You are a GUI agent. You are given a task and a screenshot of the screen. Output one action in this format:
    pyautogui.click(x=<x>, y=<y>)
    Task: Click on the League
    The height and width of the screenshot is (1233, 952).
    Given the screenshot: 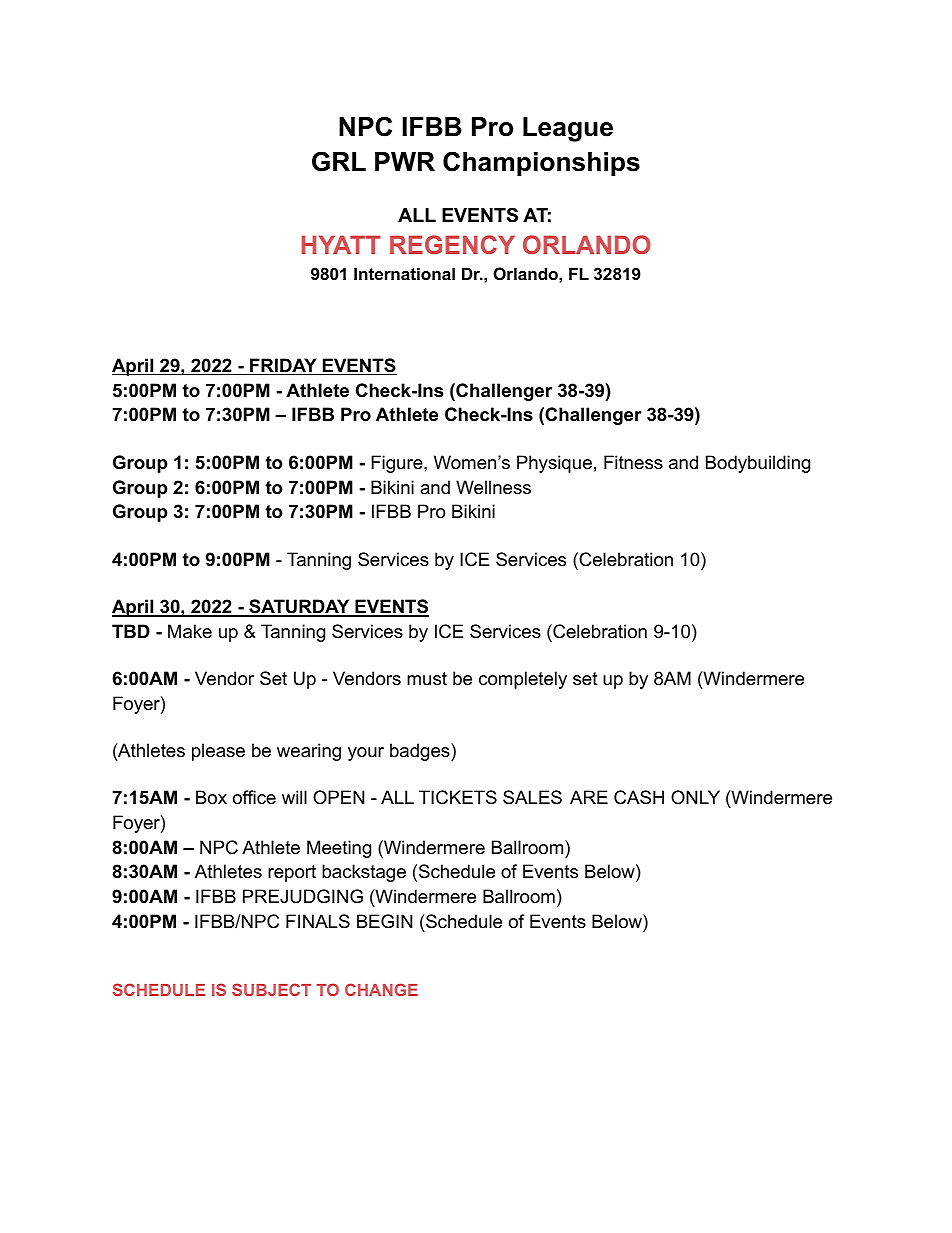 What is the action you would take?
    pyautogui.click(x=568, y=129)
